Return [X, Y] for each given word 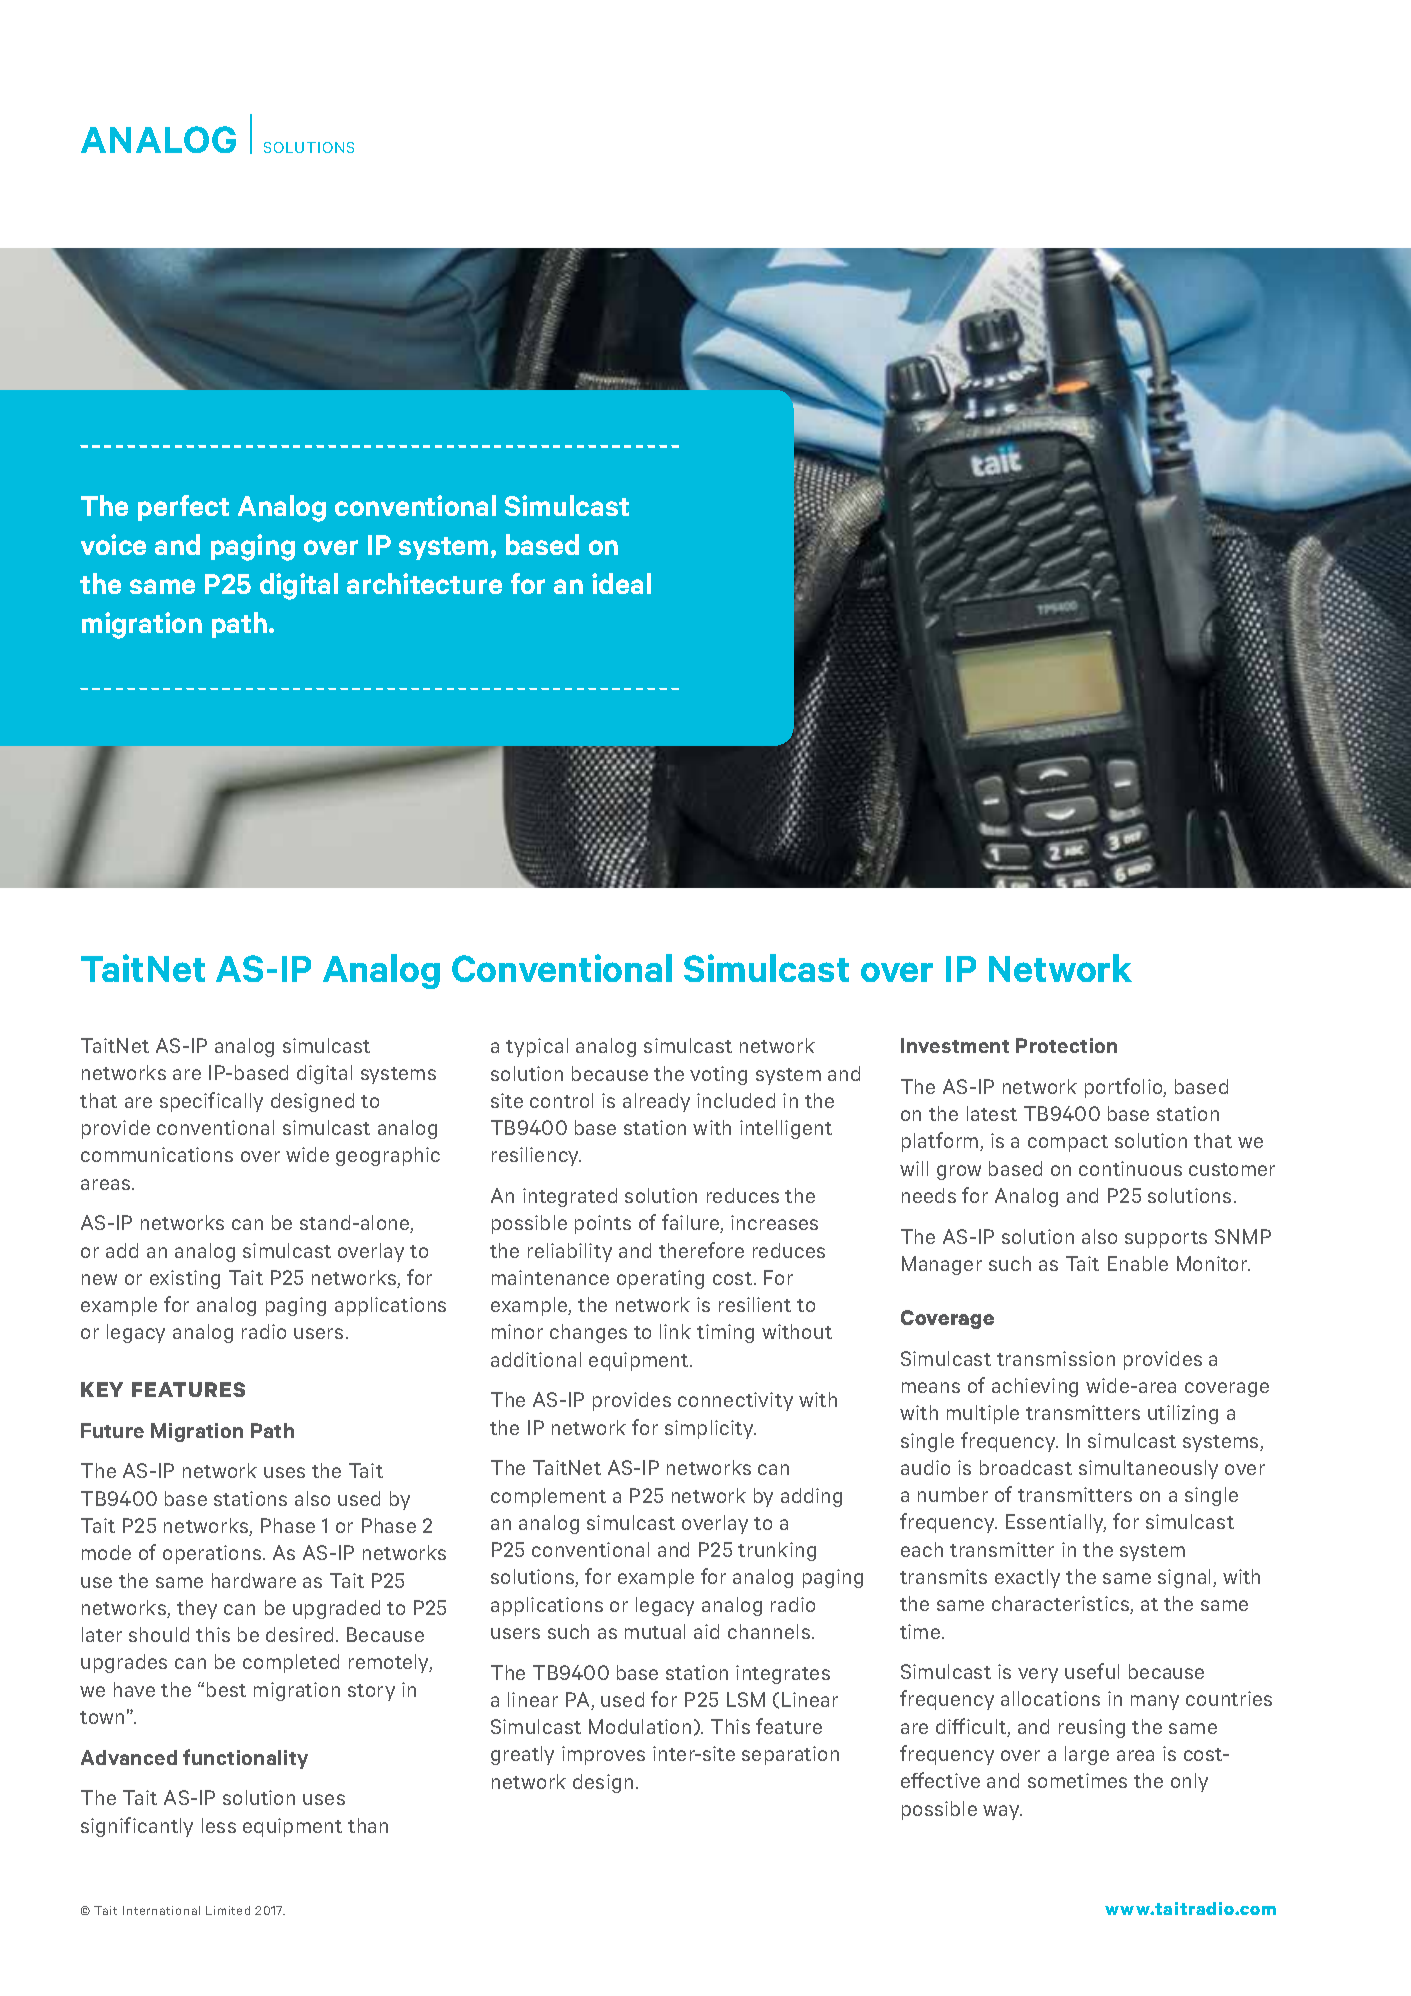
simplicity [710, 1429]
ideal [621, 583]
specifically [211, 1102]
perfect [183, 508]
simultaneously [1148, 1469]
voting [718, 1075]
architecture [424, 583]
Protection [1066, 1045]
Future [112, 1430]
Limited [228, 1910]
